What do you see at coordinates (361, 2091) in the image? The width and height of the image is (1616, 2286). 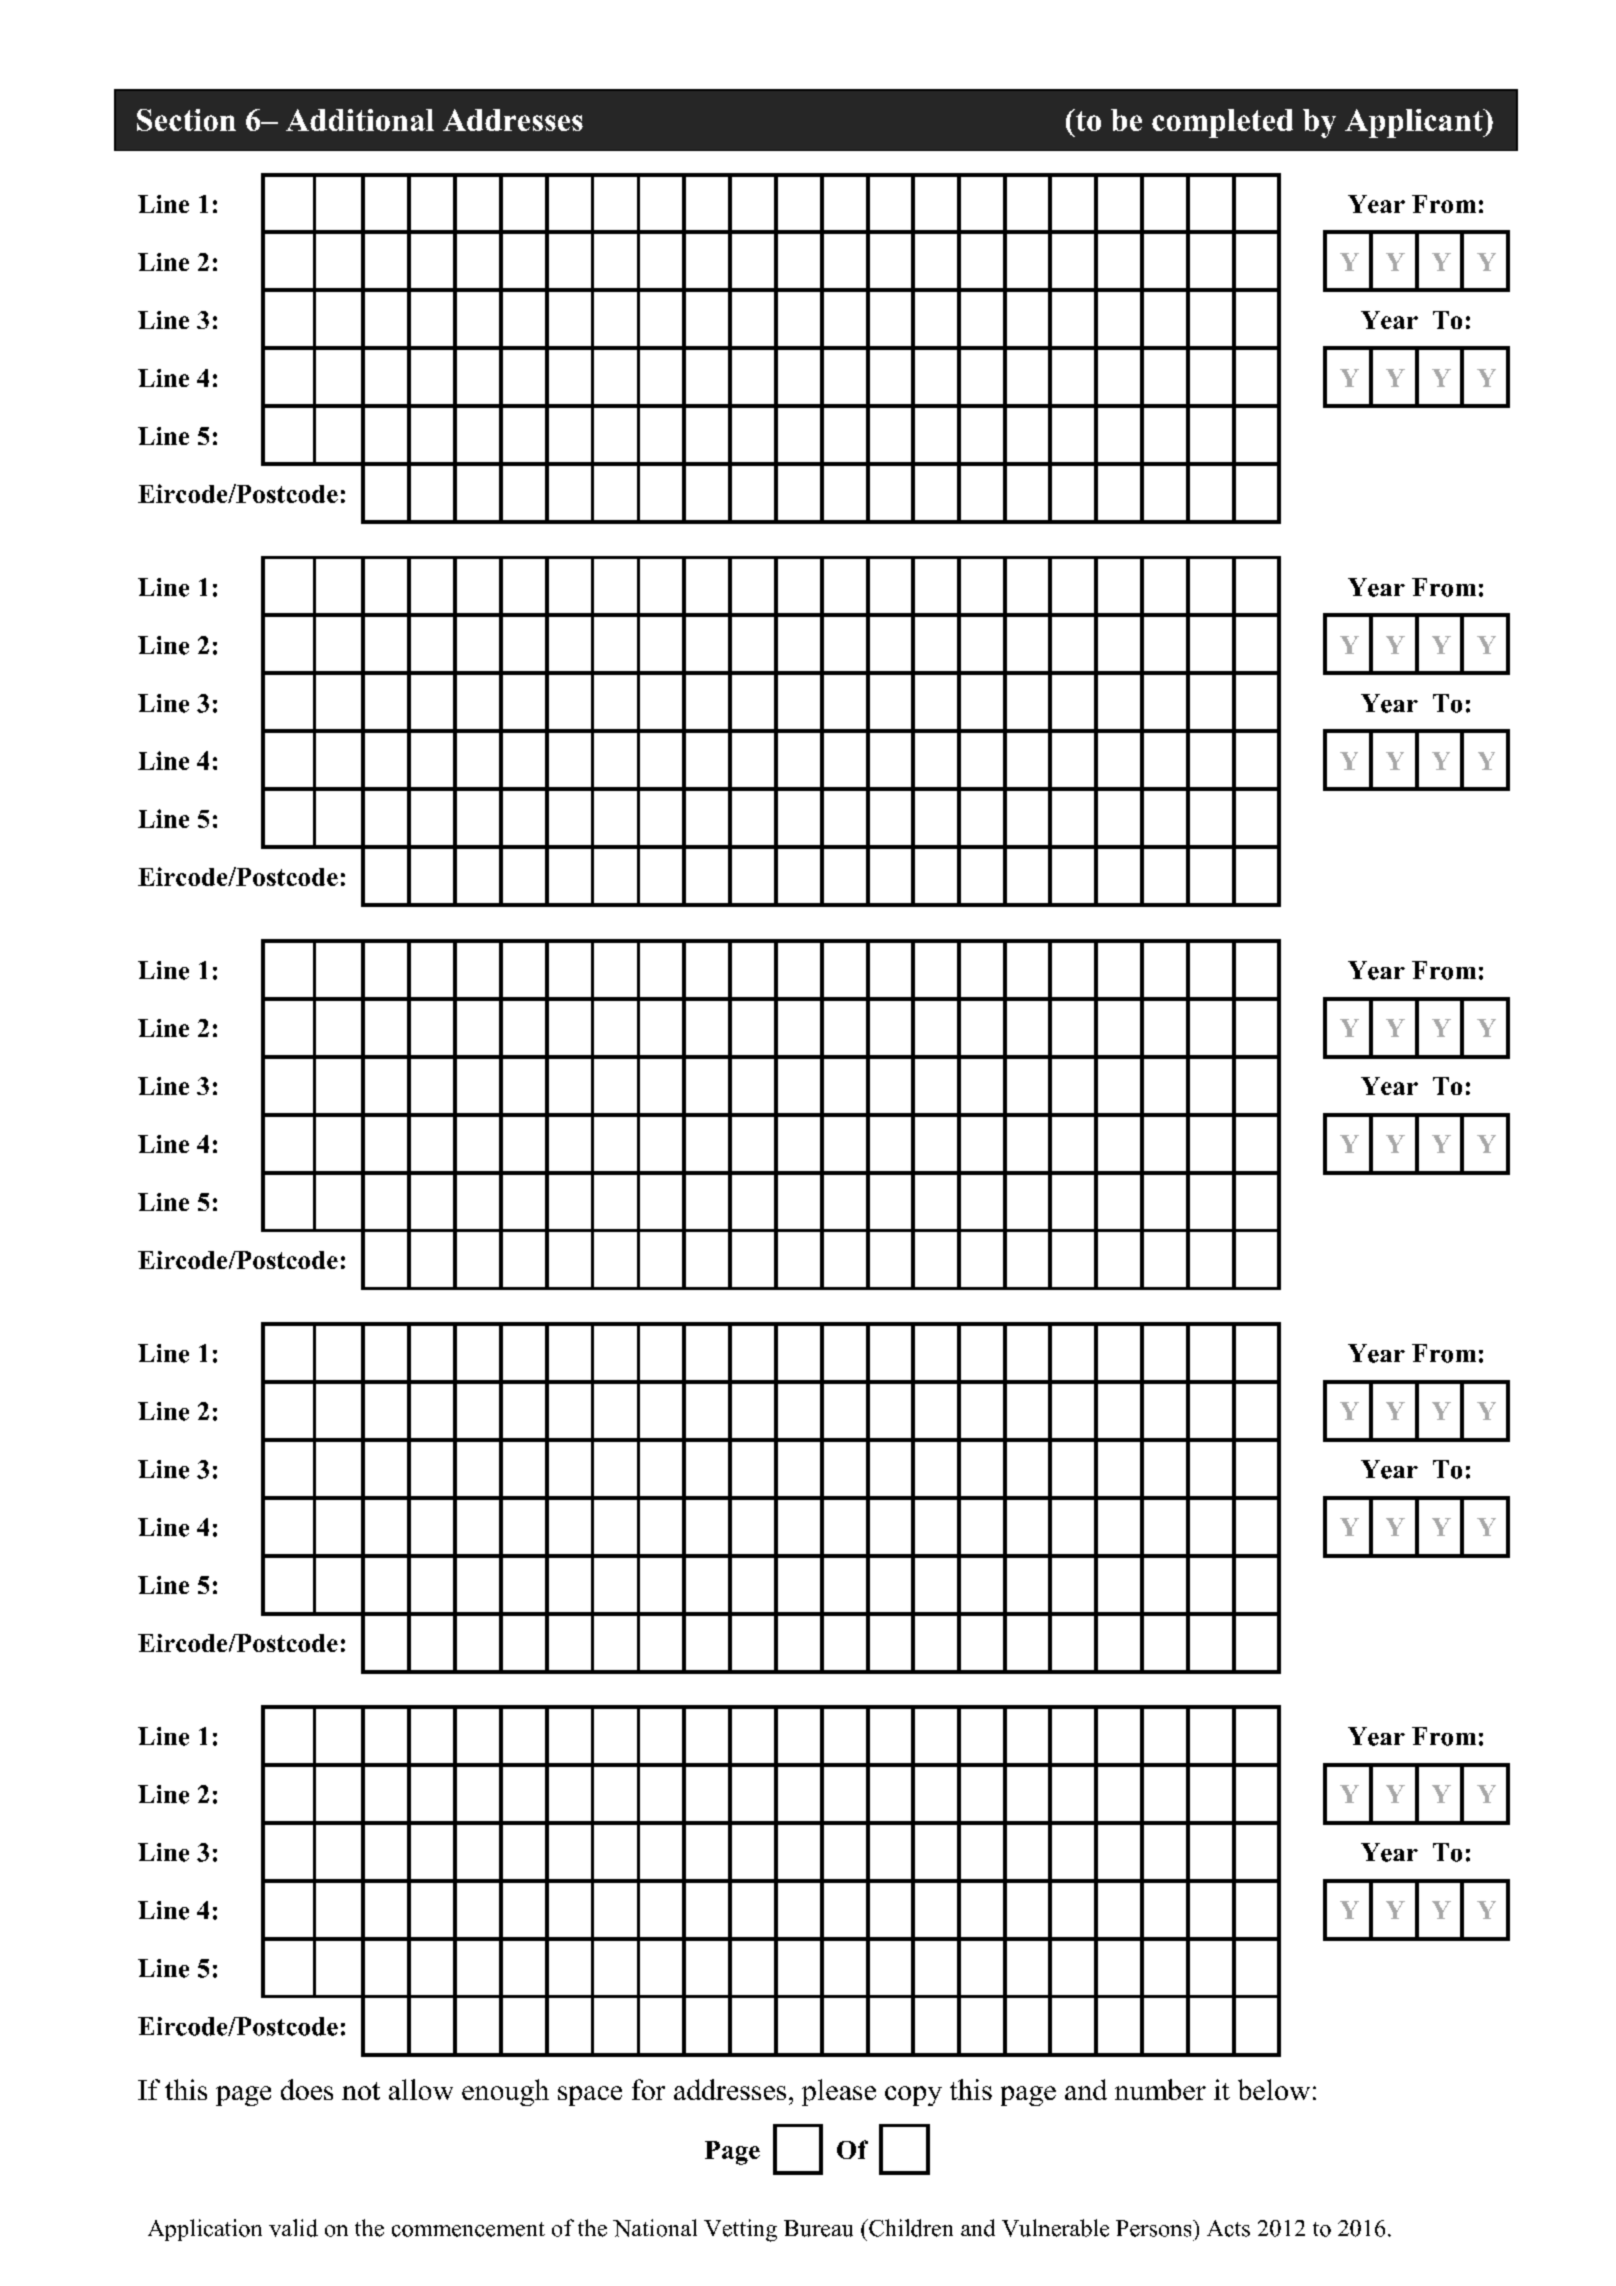 I see `not` at bounding box center [361, 2091].
